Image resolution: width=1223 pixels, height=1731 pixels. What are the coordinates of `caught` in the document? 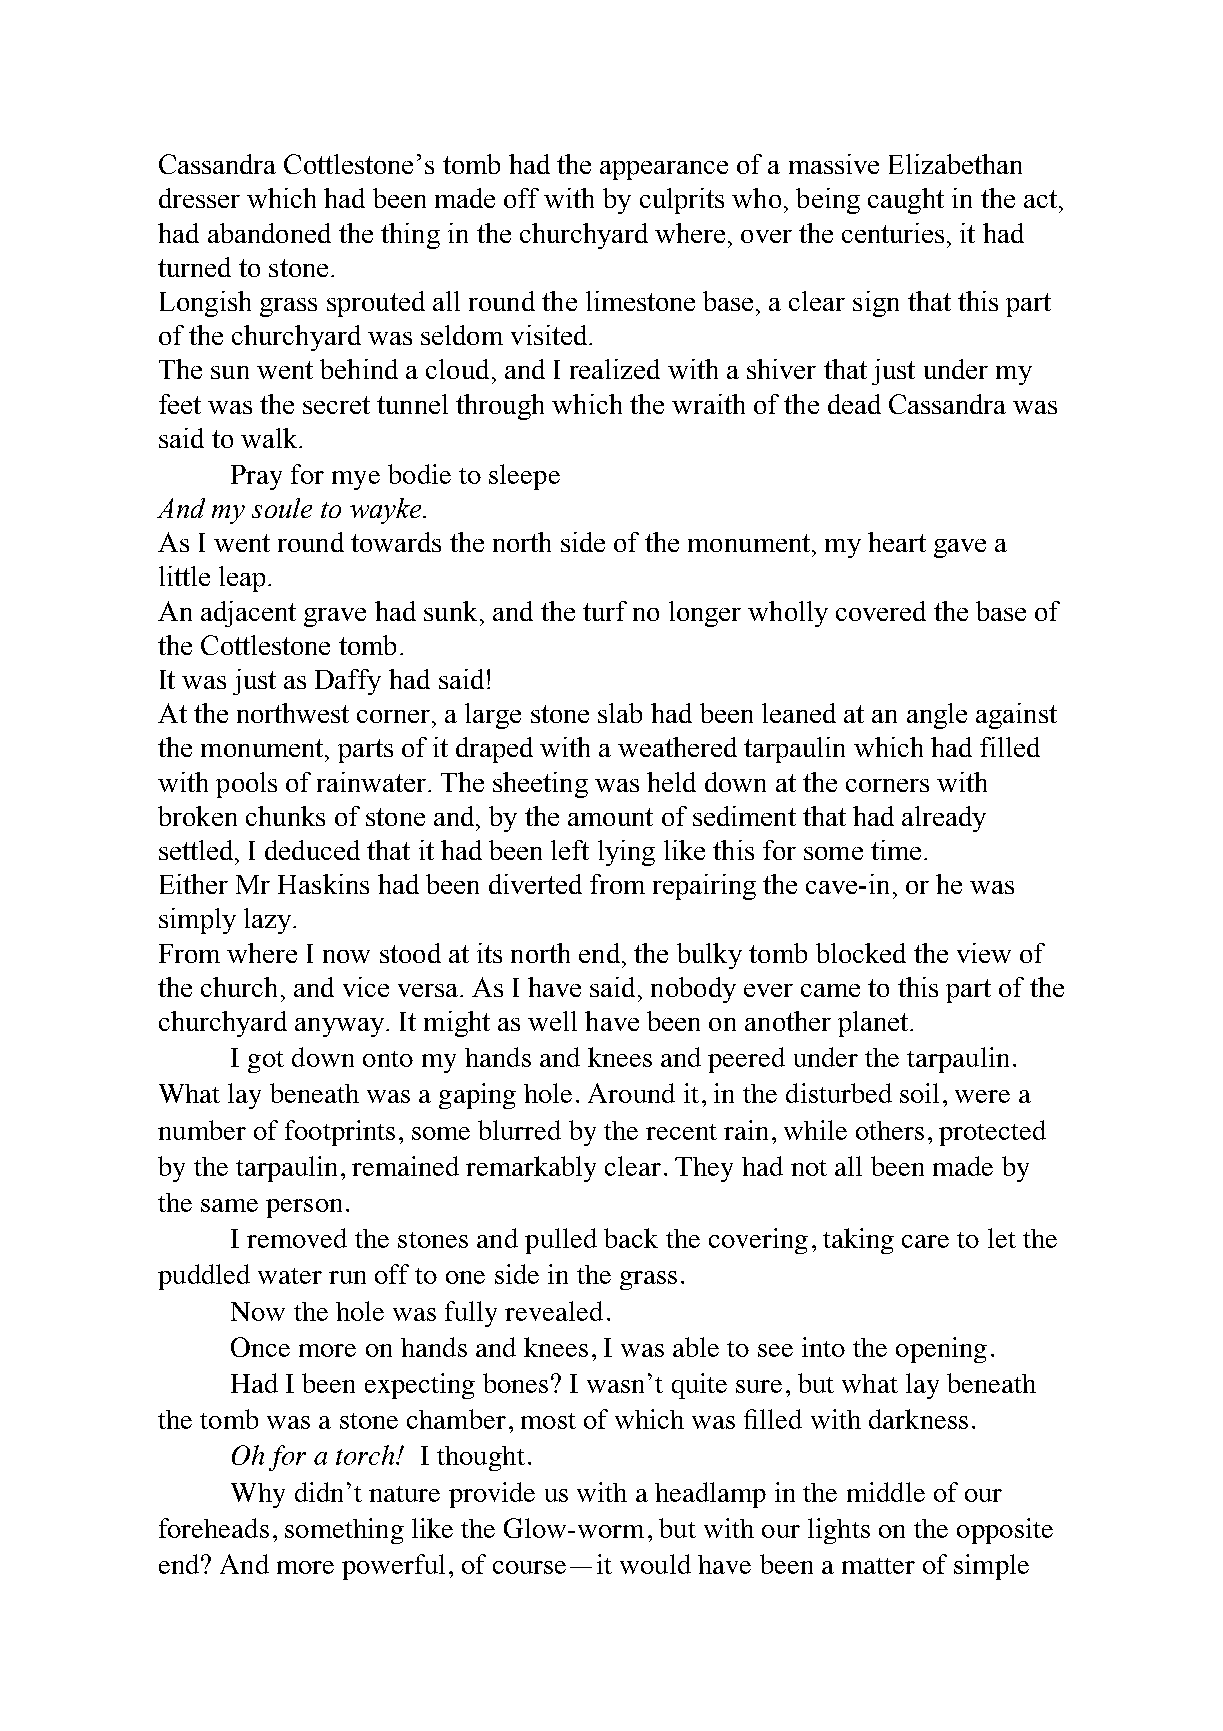 It's located at (906, 201).
